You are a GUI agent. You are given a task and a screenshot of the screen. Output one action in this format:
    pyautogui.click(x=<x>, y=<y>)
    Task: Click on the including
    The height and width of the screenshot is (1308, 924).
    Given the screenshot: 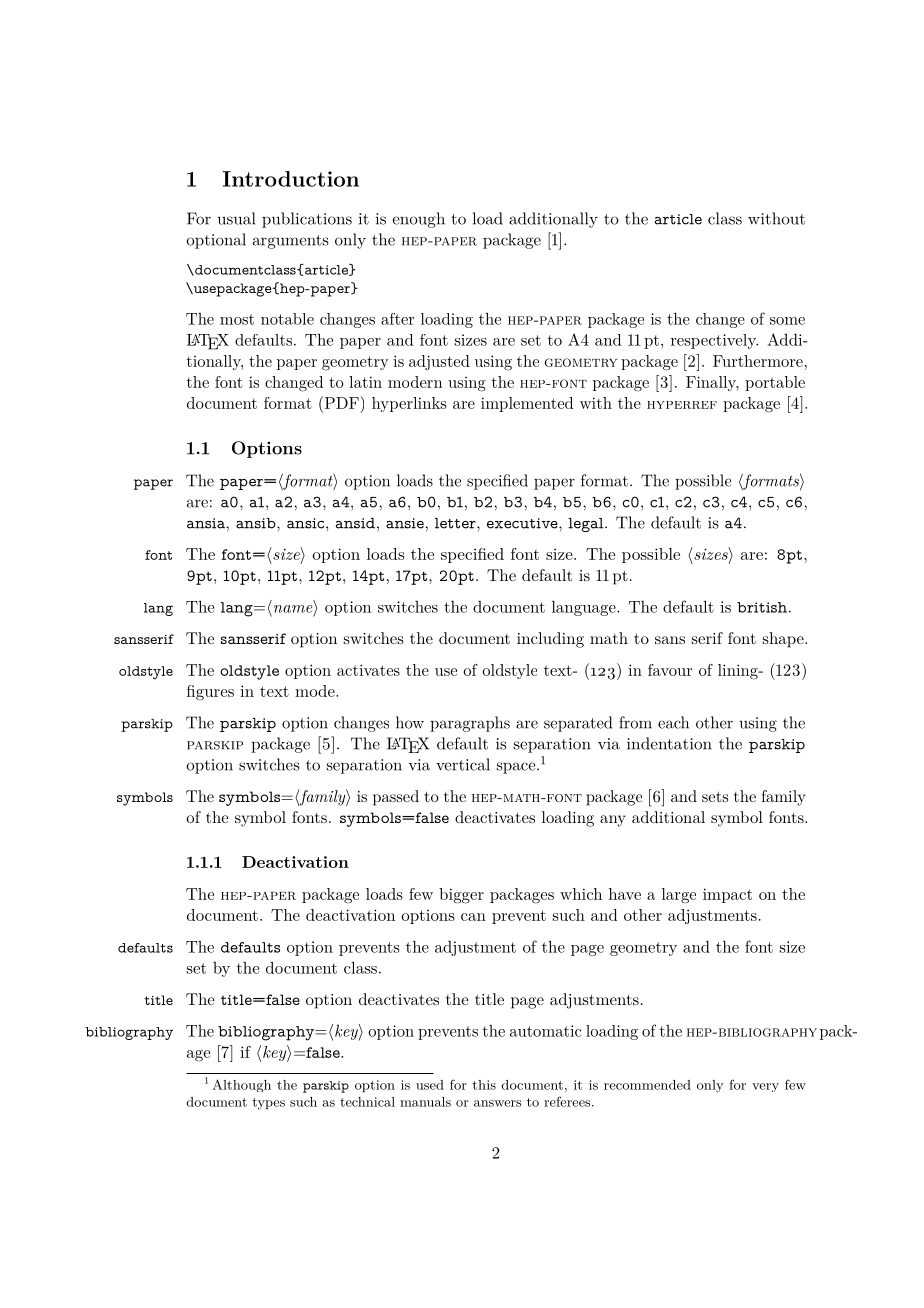 What is the action you would take?
    pyautogui.click(x=550, y=640)
